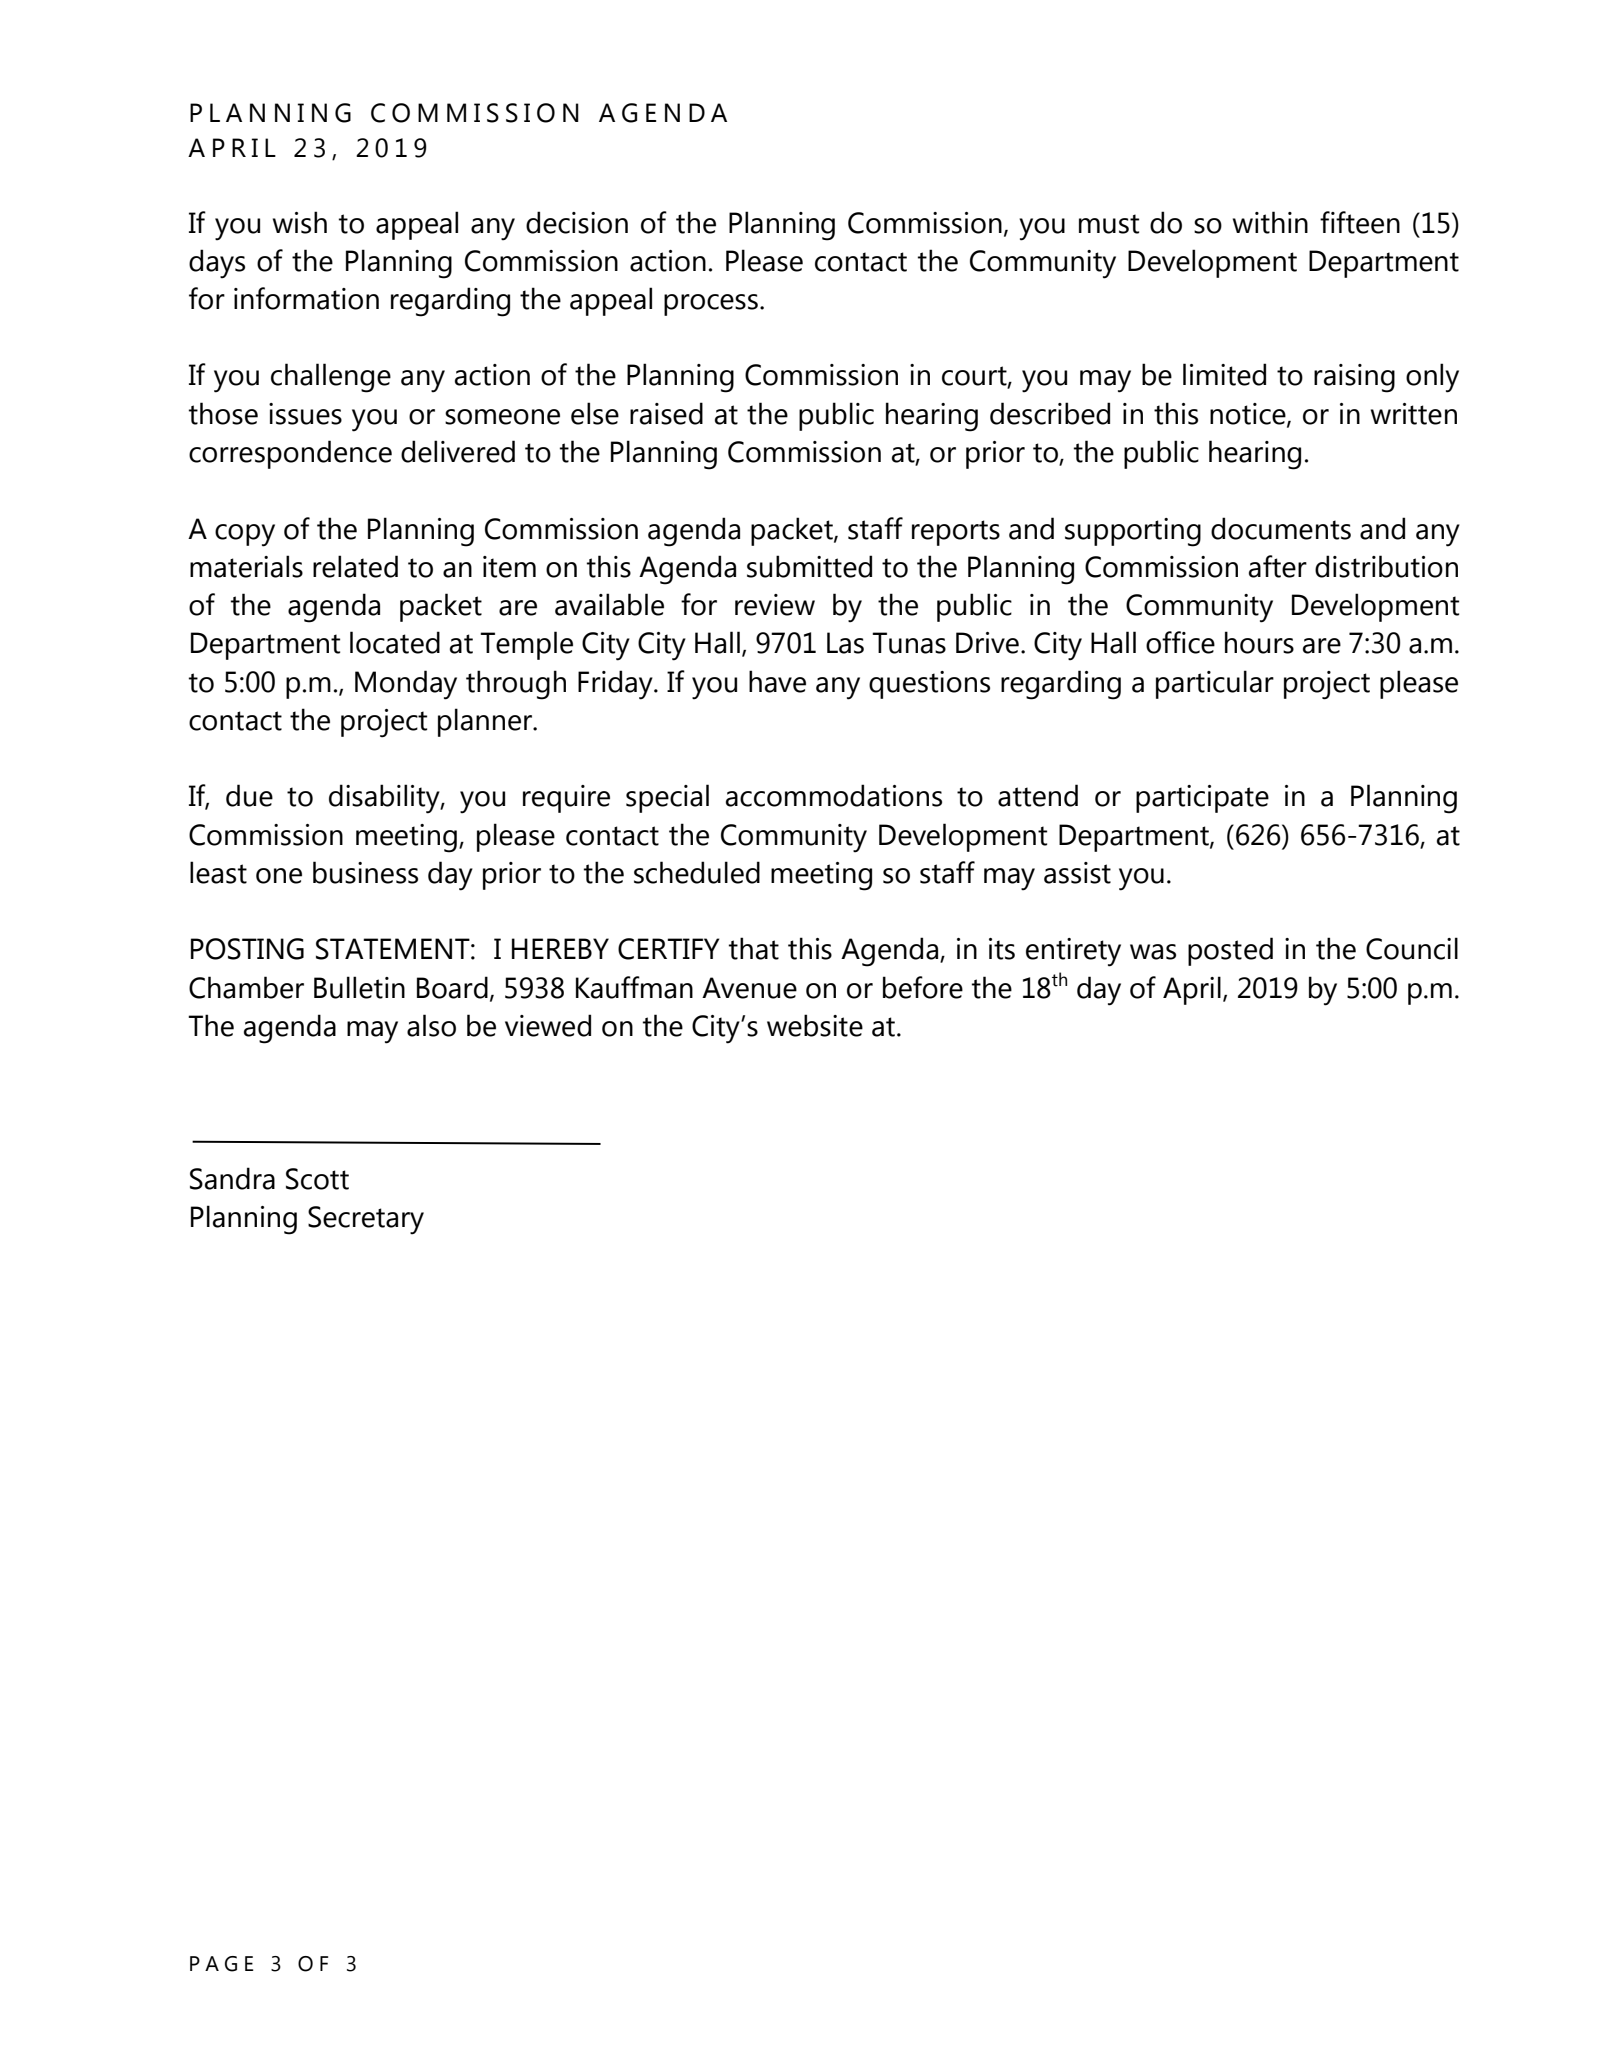 The image size is (1601, 2071). Describe the element at coordinates (1215, 684) in the screenshot. I see `particular` at that location.
